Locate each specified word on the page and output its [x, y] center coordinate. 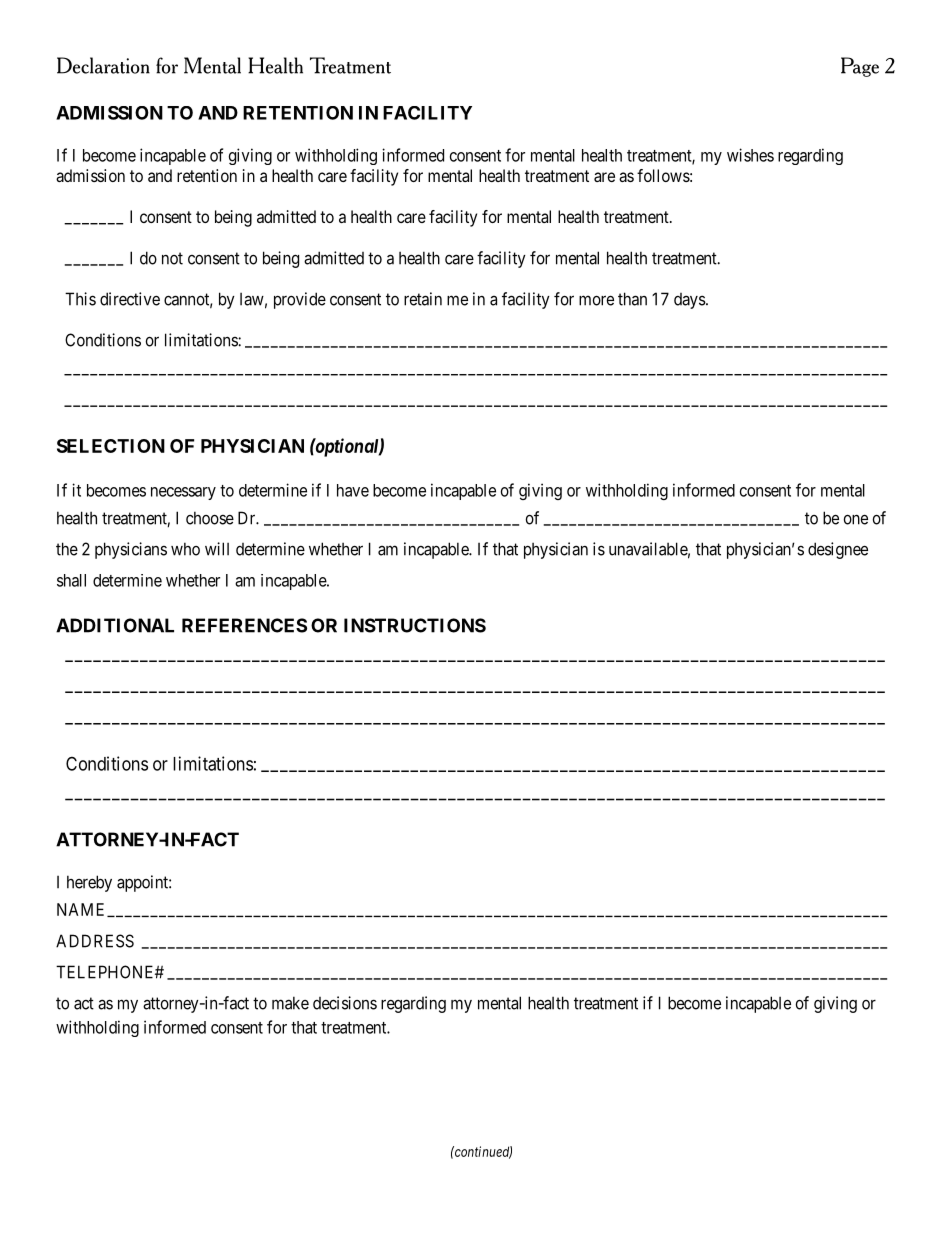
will [217, 549]
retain [423, 299]
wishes [750, 155]
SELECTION [111, 446]
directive [130, 299]
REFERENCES [244, 625]
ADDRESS [95, 941]
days [690, 301]
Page [860, 67]
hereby [89, 883]
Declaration [103, 65]
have [353, 490]
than [632, 299]
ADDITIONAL [115, 625]
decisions [345, 1003]
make [290, 1003]
